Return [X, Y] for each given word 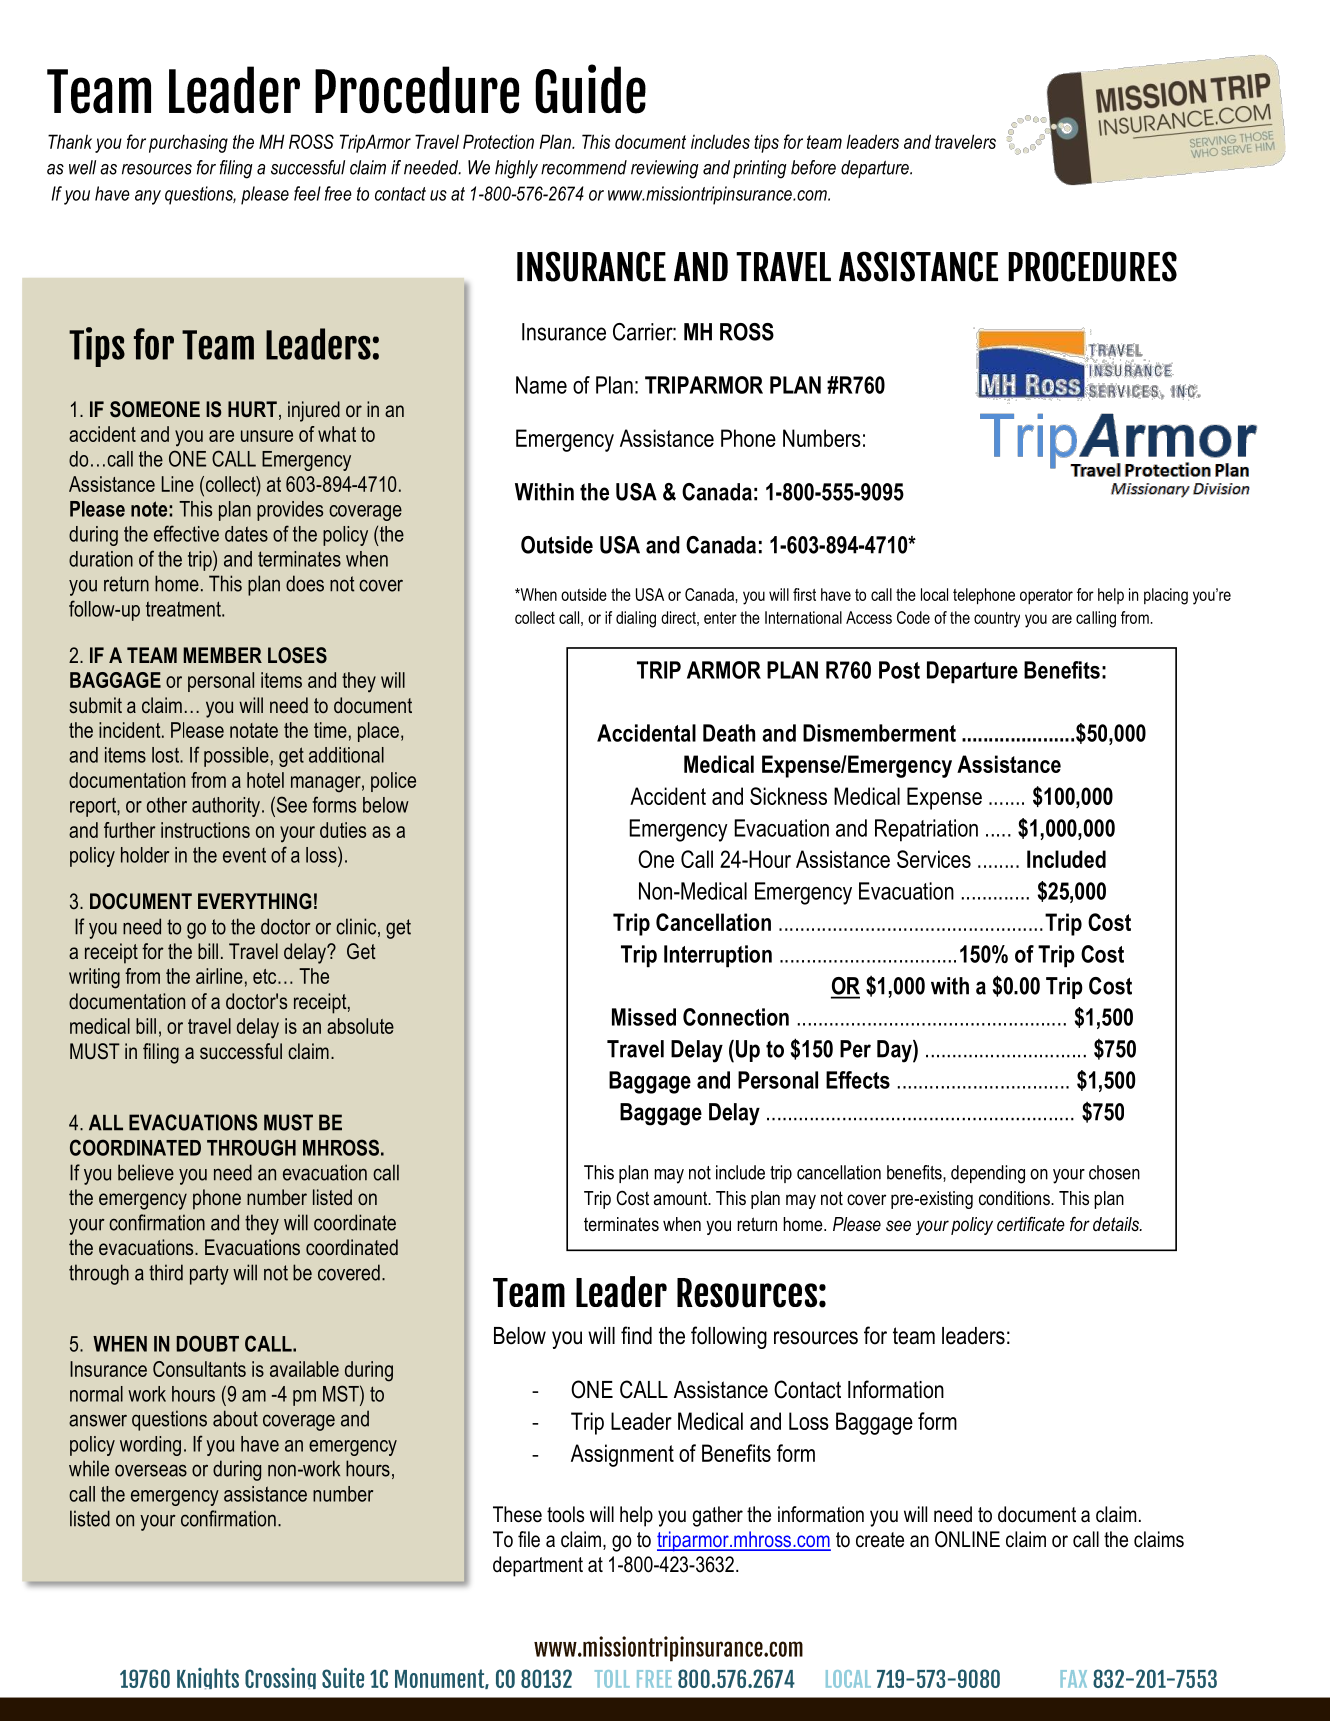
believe [146, 1172]
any [148, 197]
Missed [644, 1017]
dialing [636, 619]
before [813, 167]
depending [988, 1174]
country [997, 620]
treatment [184, 609]
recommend [584, 167]
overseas [151, 1470]
